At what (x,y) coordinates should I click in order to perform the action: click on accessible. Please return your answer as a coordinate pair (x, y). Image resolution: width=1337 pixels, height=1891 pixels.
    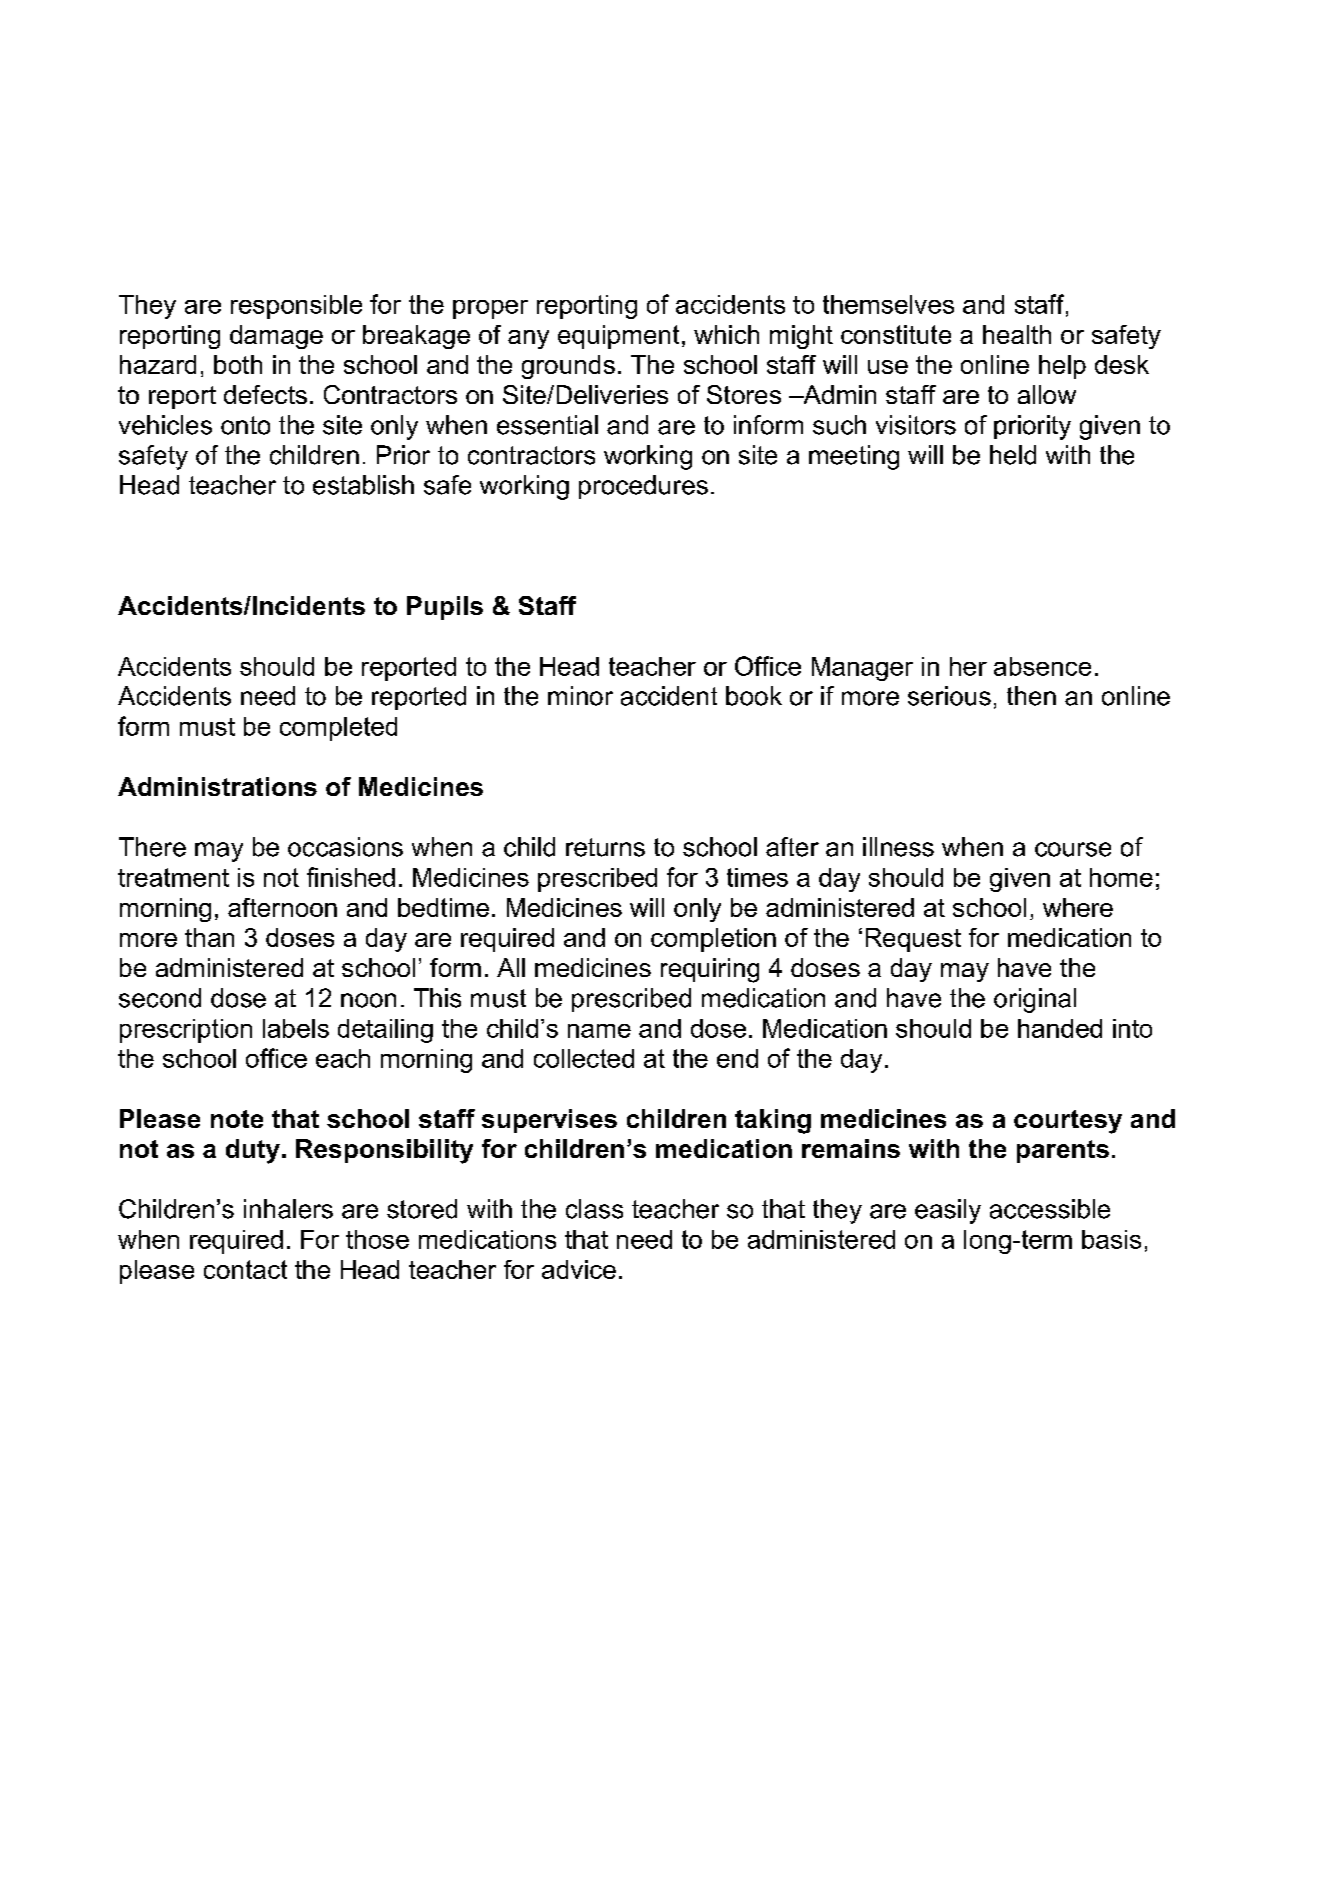
    Looking at the image, I should click on (1050, 1209).
